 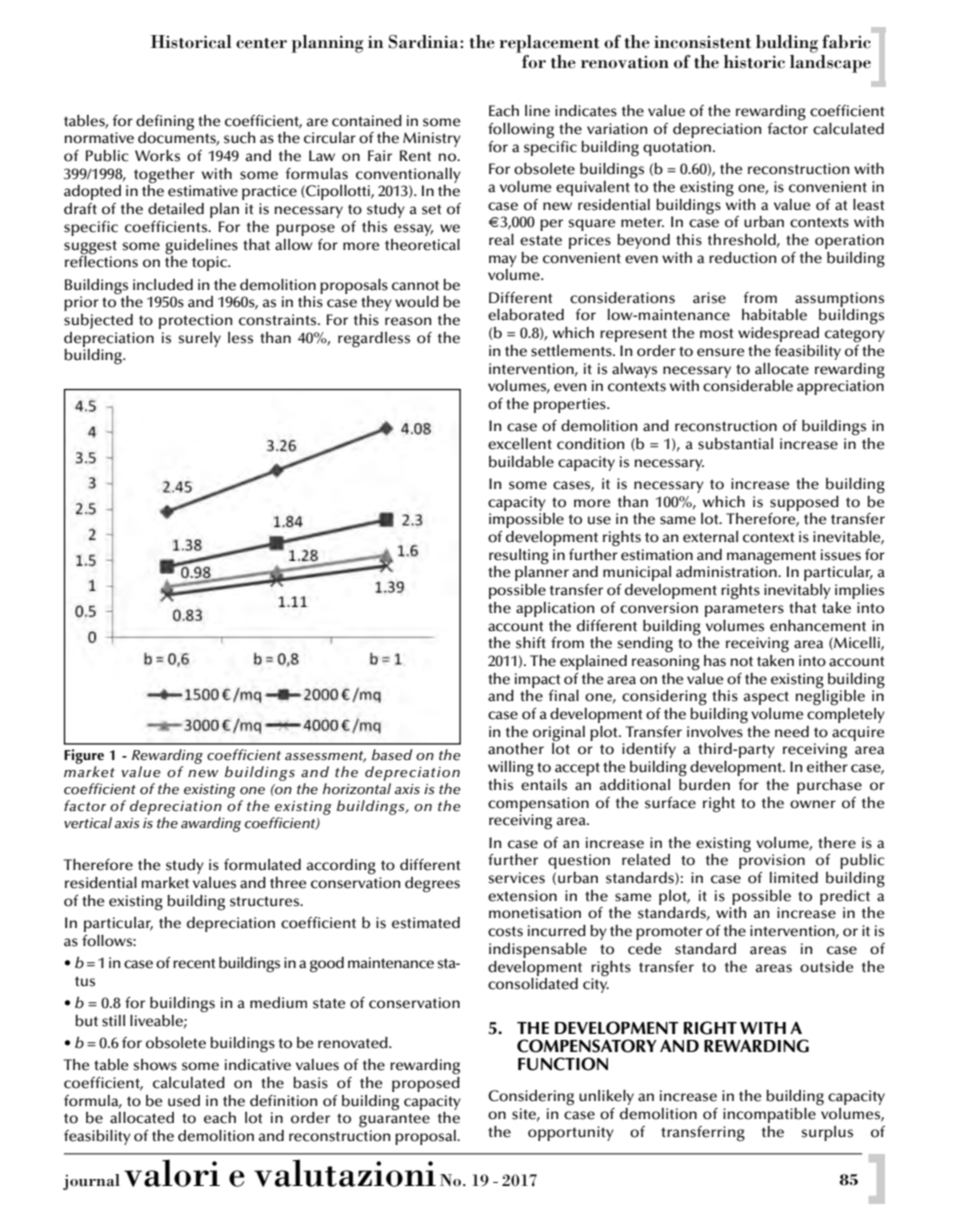 I want to click on bulding, so click(x=787, y=44).
